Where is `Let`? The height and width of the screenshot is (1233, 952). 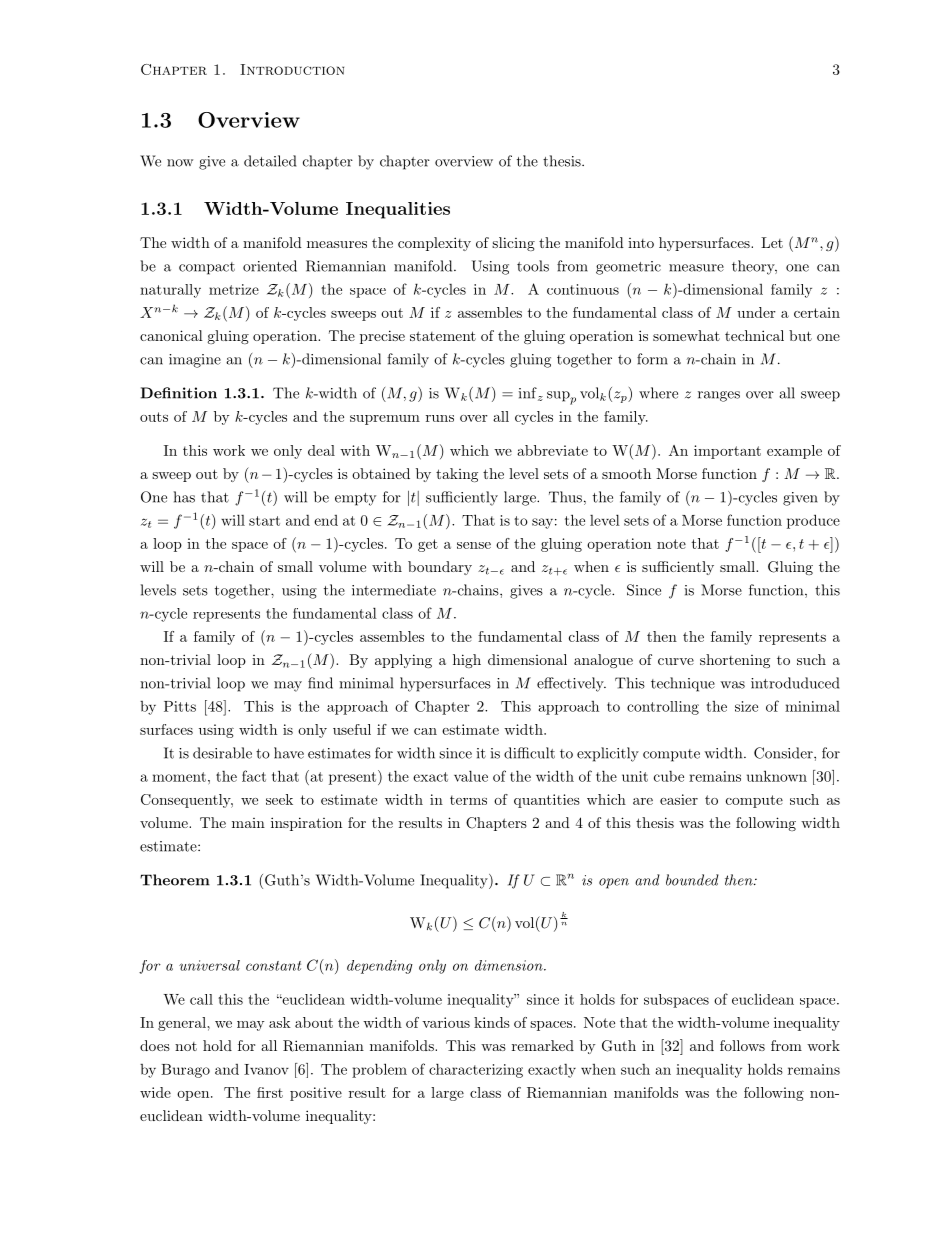 Let is located at coordinates (772, 242).
